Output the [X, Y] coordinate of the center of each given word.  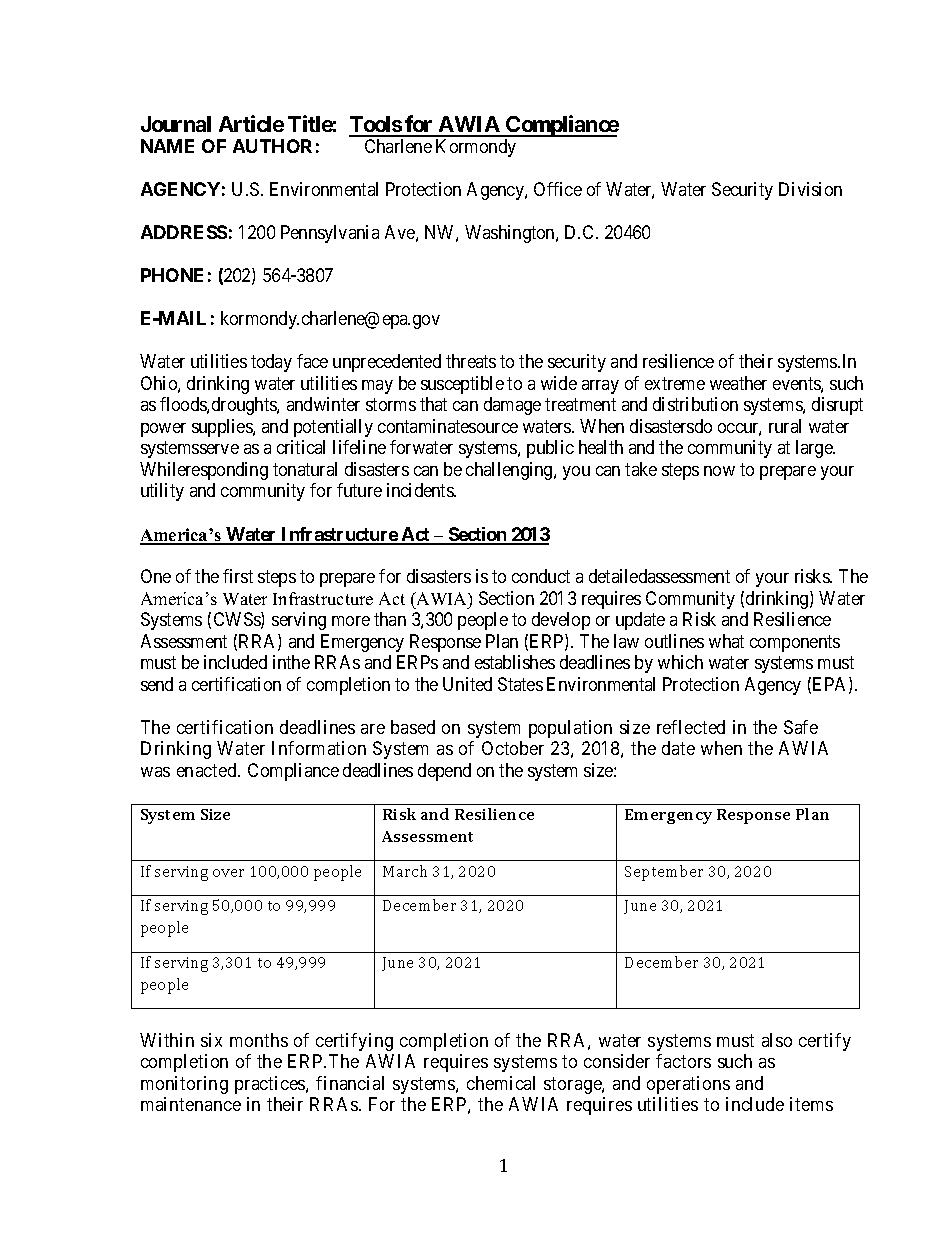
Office [558, 189]
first [238, 576]
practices [271, 1085]
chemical [501, 1083]
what [726, 641]
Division [810, 189]
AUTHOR [272, 146]
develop [561, 621]
